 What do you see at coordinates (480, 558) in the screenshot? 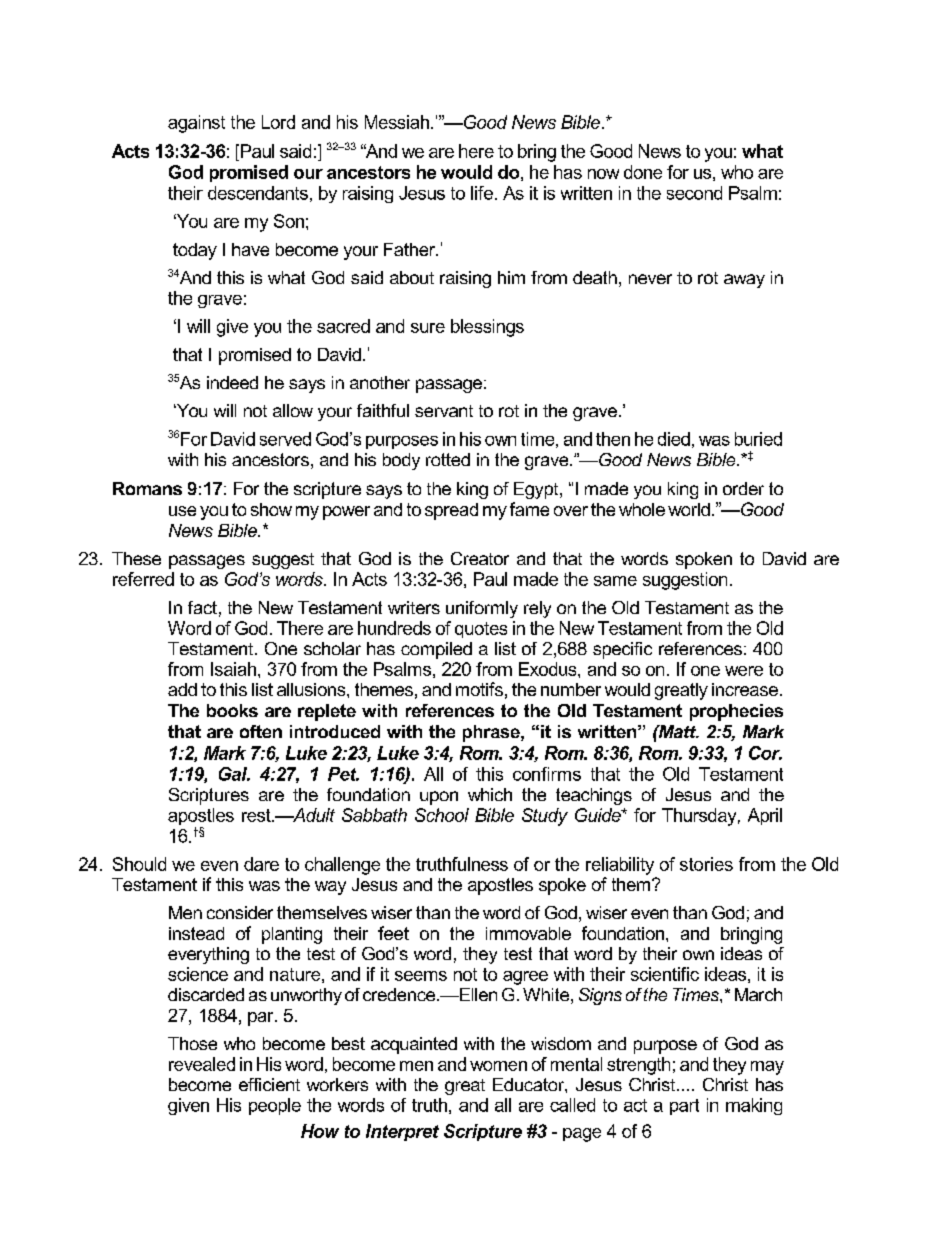
I see `Creator` at bounding box center [480, 558].
